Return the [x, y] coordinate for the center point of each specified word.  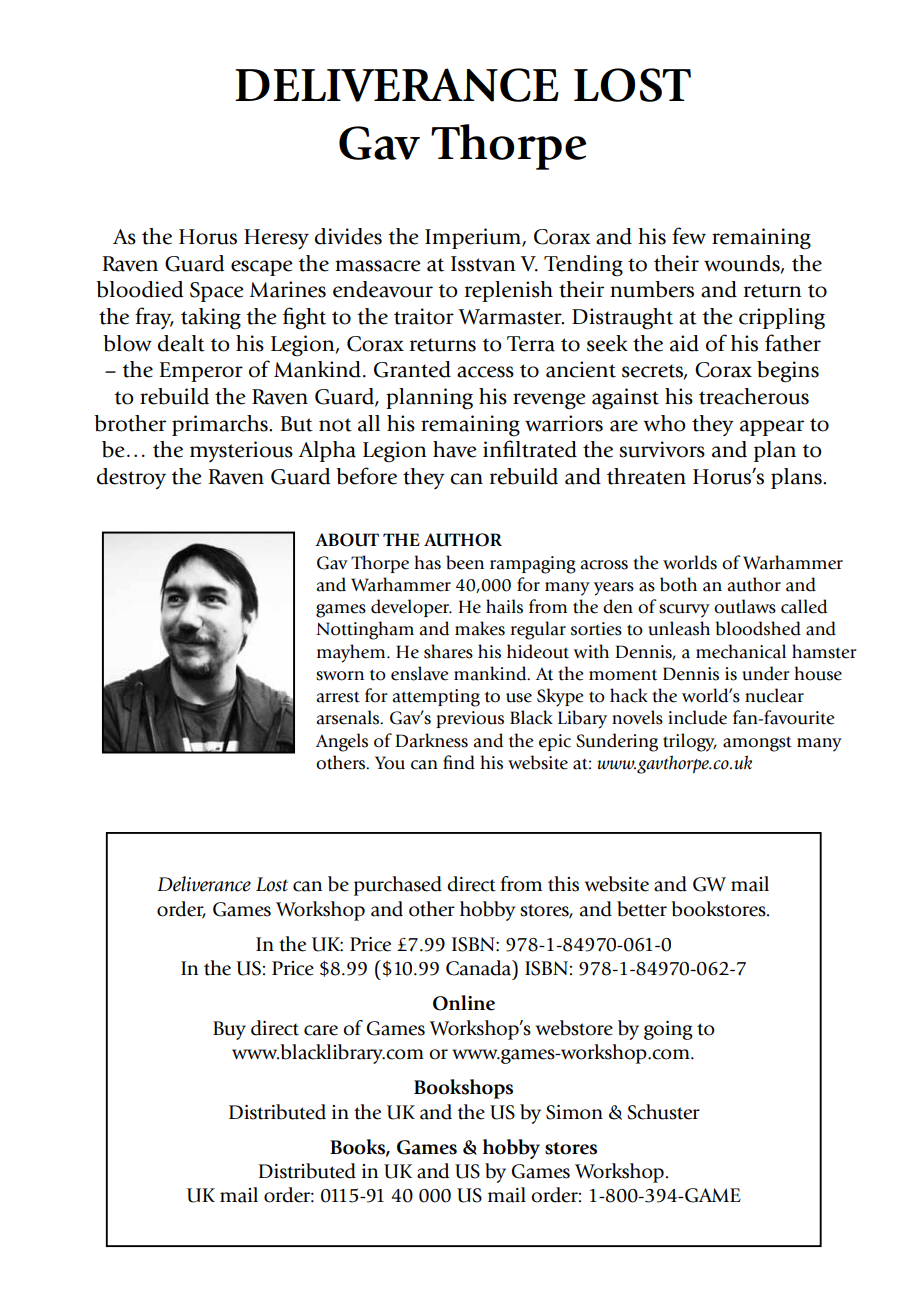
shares [448, 651]
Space [217, 292]
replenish [509, 291]
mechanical [741, 651]
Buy [229, 1030]
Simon [574, 1112]
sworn [340, 676]
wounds [743, 264]
